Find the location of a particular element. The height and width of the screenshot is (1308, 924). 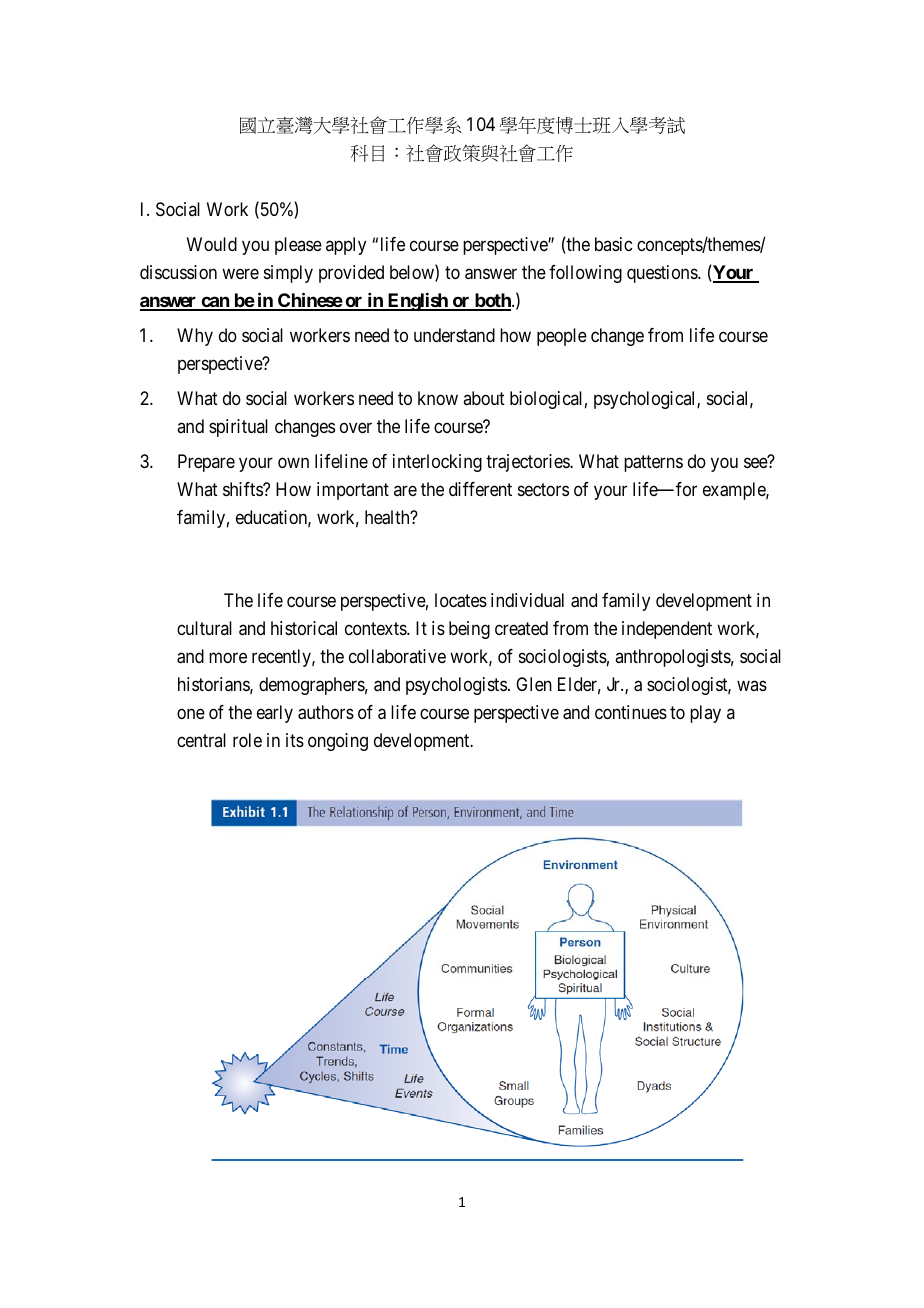

patterns is located at coordinates (653, 463).
